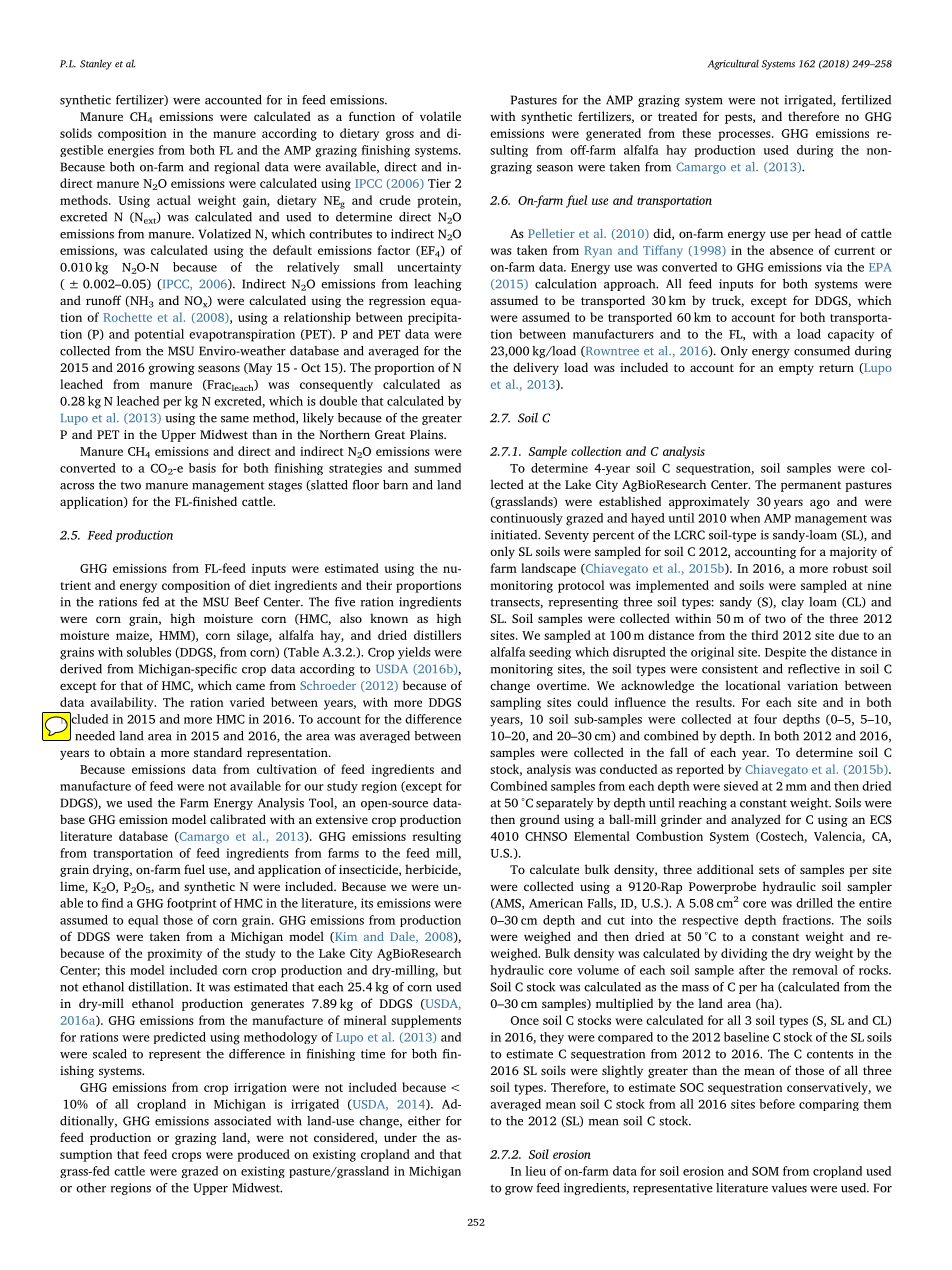  I want to click on third, so click(764, 635).
